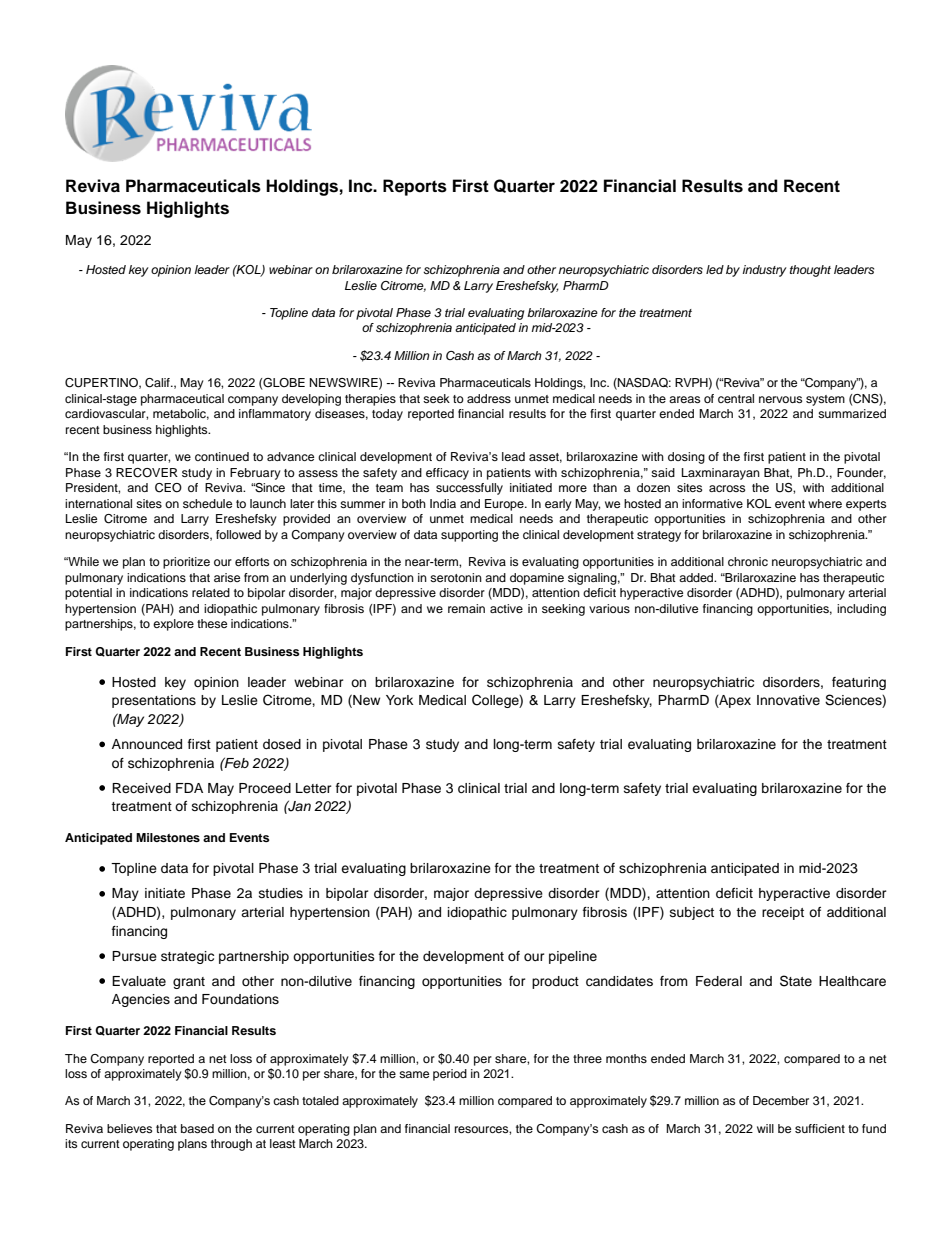  Describe the element at coordinates (197, 1128) in the document. I see `based` at that location.
